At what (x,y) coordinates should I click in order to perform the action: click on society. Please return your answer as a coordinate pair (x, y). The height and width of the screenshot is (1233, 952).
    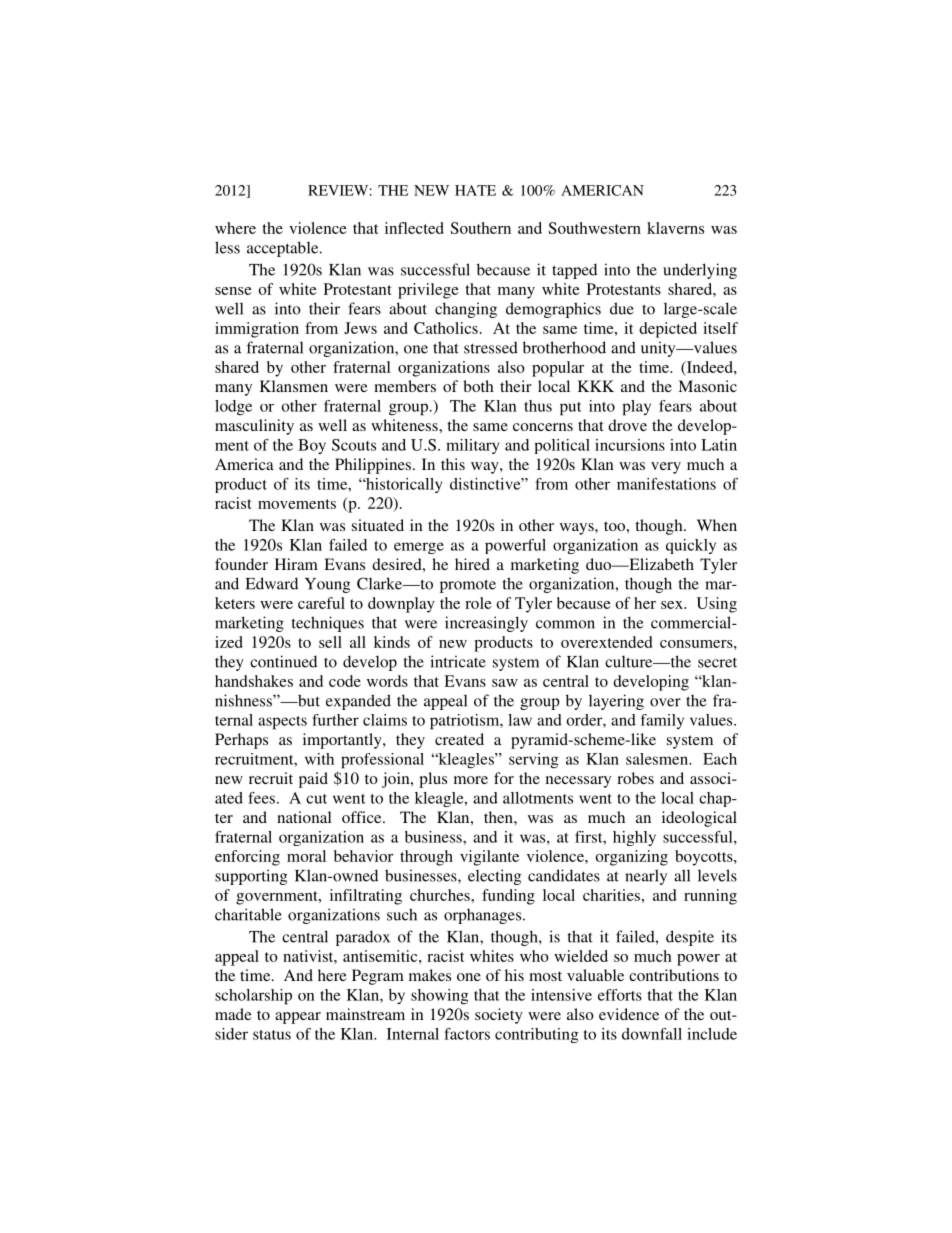
    Looking at the image, I should click on (499, 1016).
